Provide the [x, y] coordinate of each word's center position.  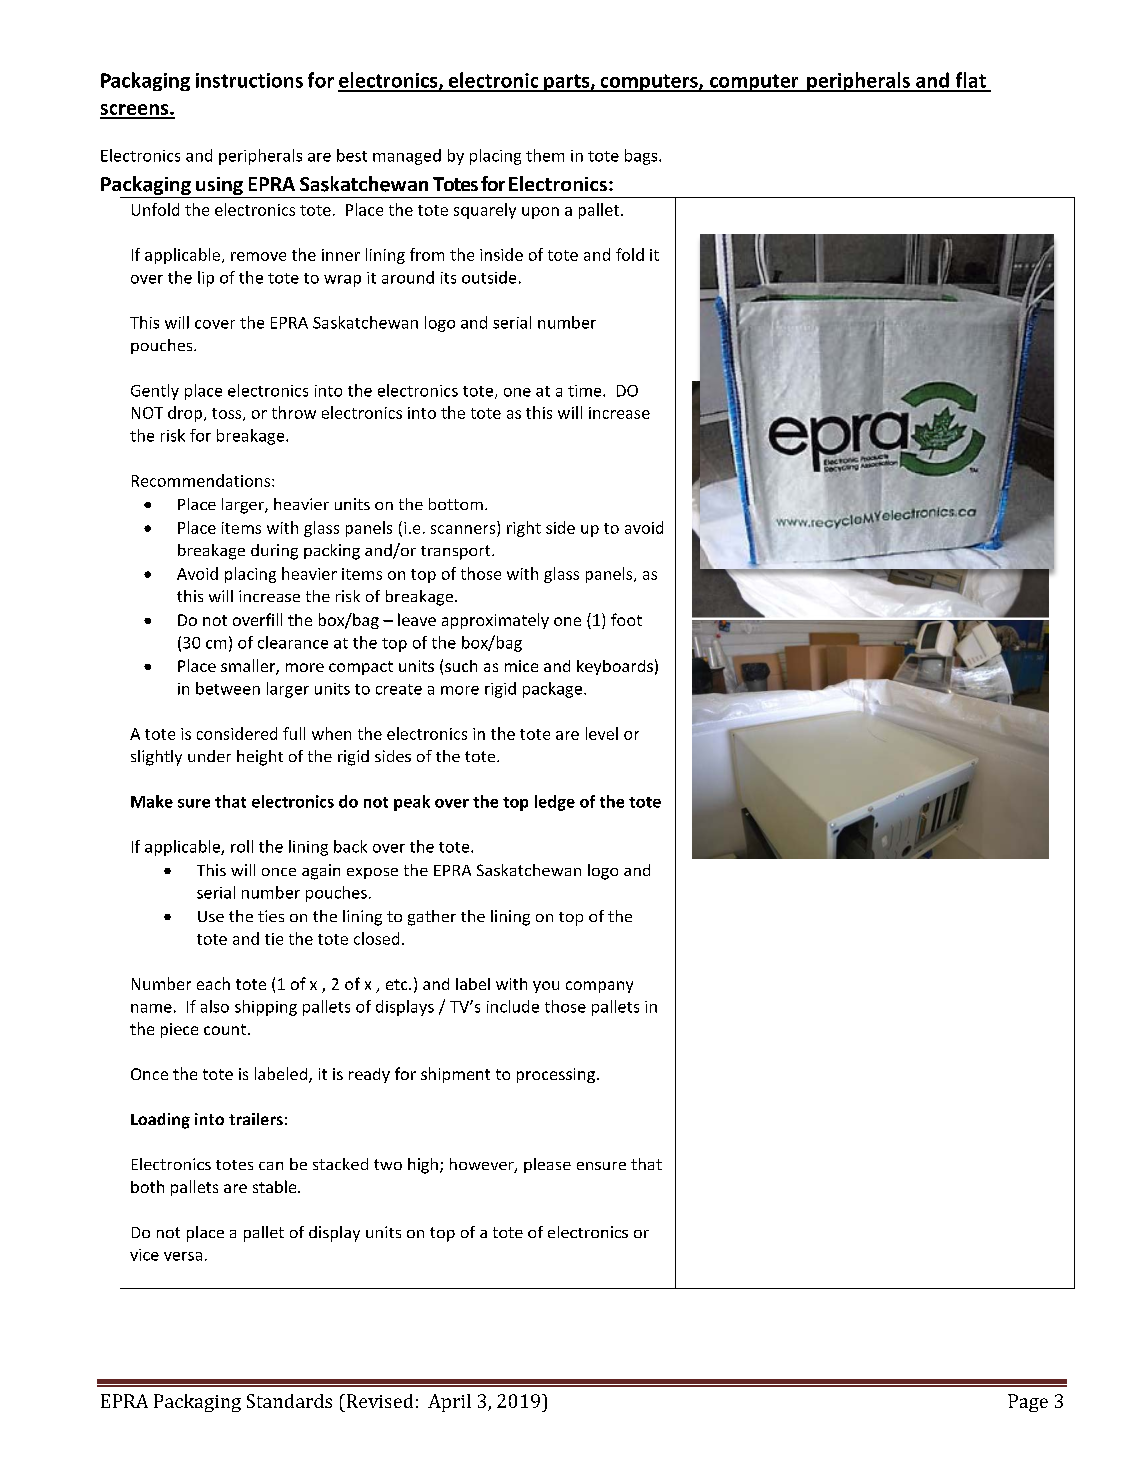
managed [407, 157]
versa [183, 1256]
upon [540, 213]
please [547, 1165]
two [388, 1164]
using [219, 187]
